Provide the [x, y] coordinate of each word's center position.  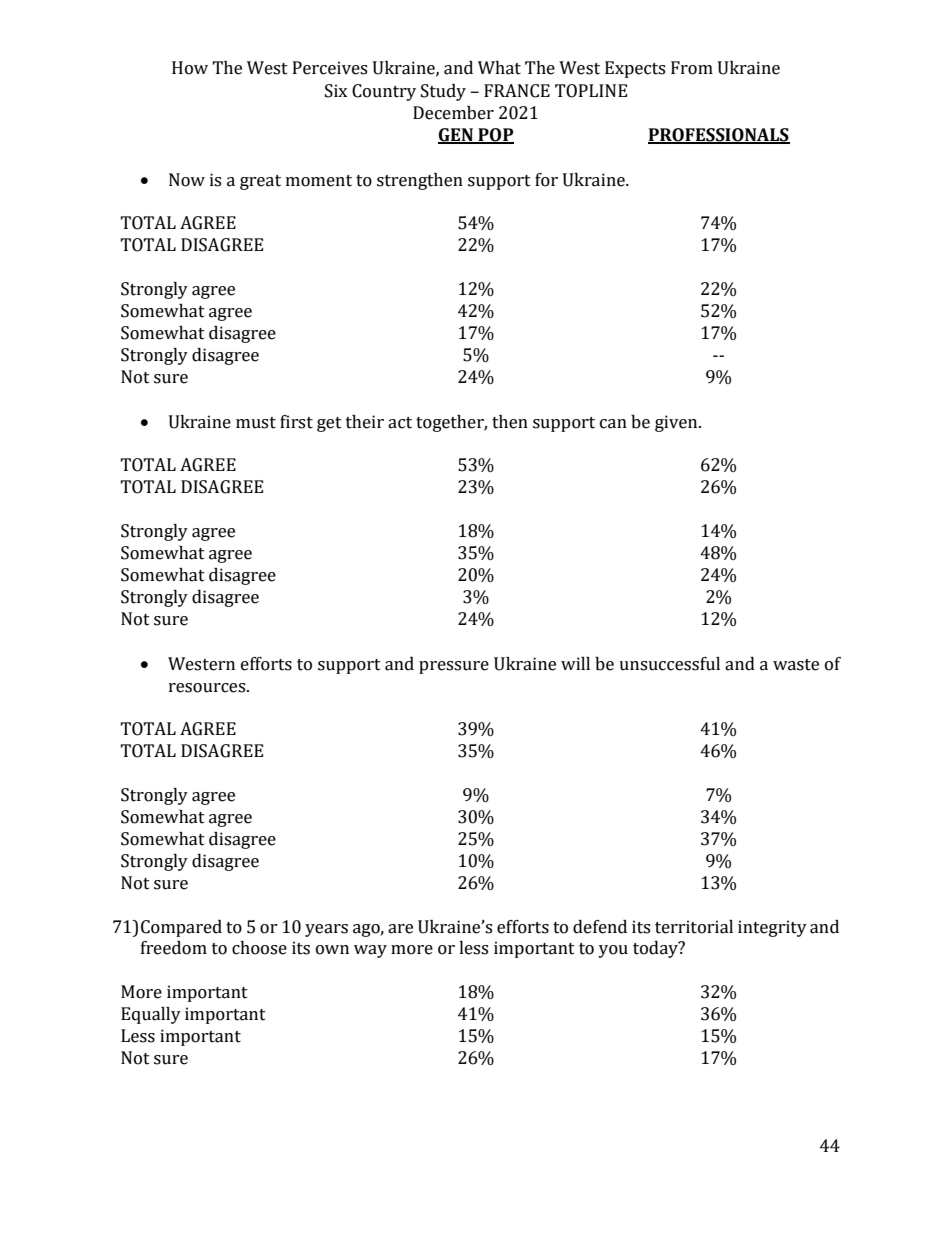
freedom [174, 948]
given [677, 423]
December [453, 113]
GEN [456, 136]
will [575, 663]
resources [208, 688]
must [256, 423]
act [400, 423]
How [190, 68]
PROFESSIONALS [719, 136]
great [260, 182]
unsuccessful [669, 664]
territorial [694, 927]
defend [600, 927]
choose [259, 948]
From [692, 68]
